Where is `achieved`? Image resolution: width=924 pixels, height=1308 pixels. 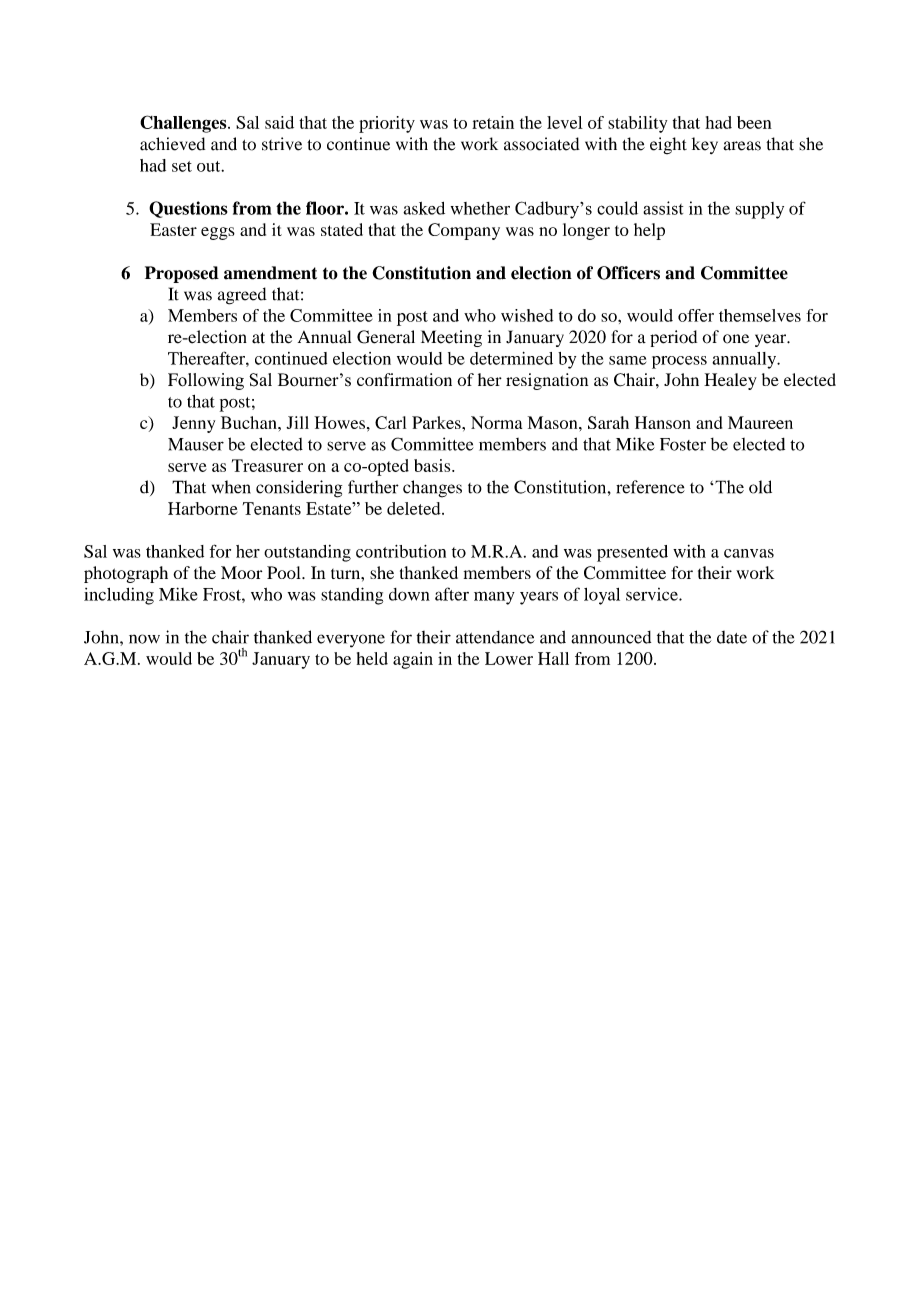
achieved is located at coordinates (172, 144).
